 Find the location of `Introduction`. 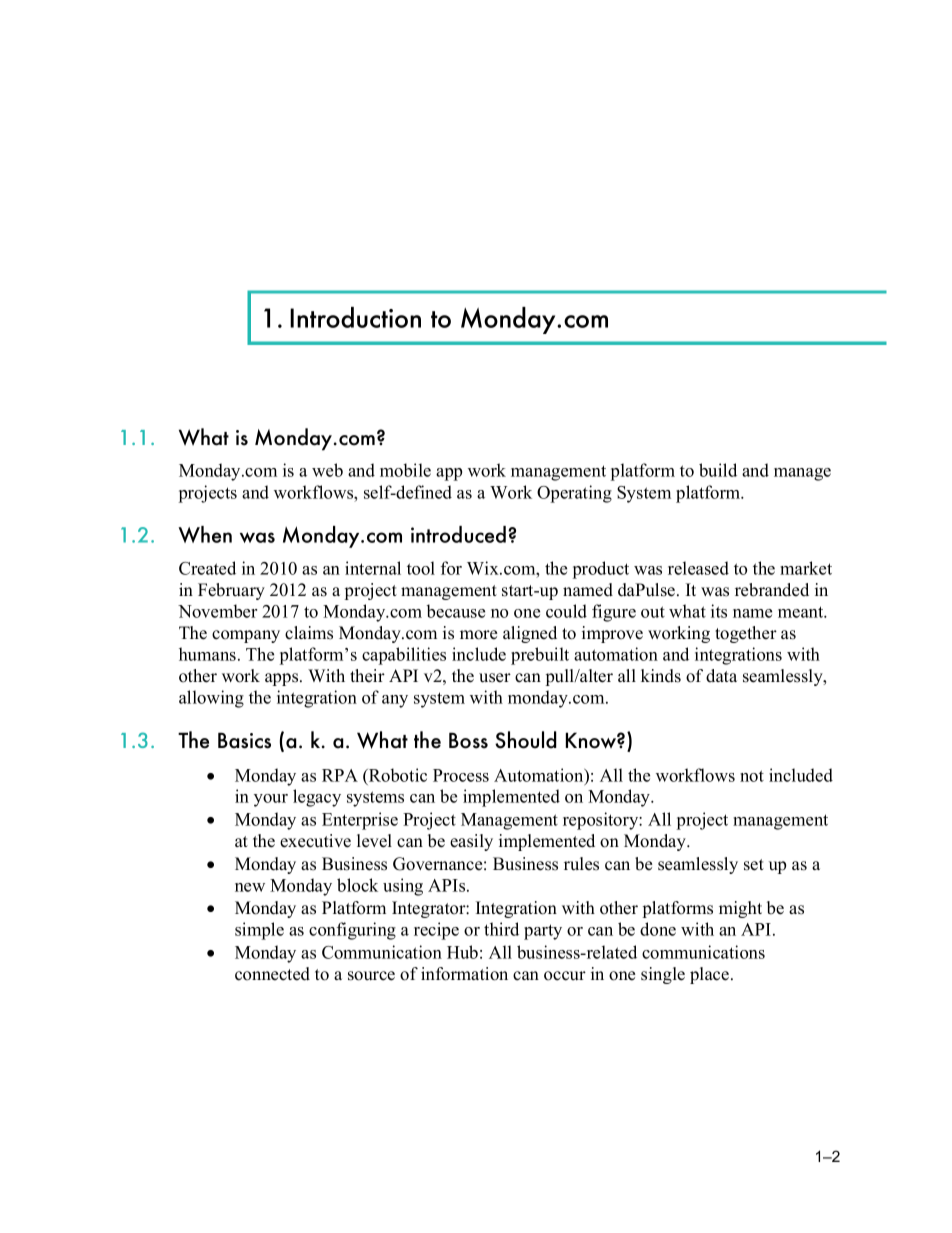

Introduction is located at coordinates (355, 317).
